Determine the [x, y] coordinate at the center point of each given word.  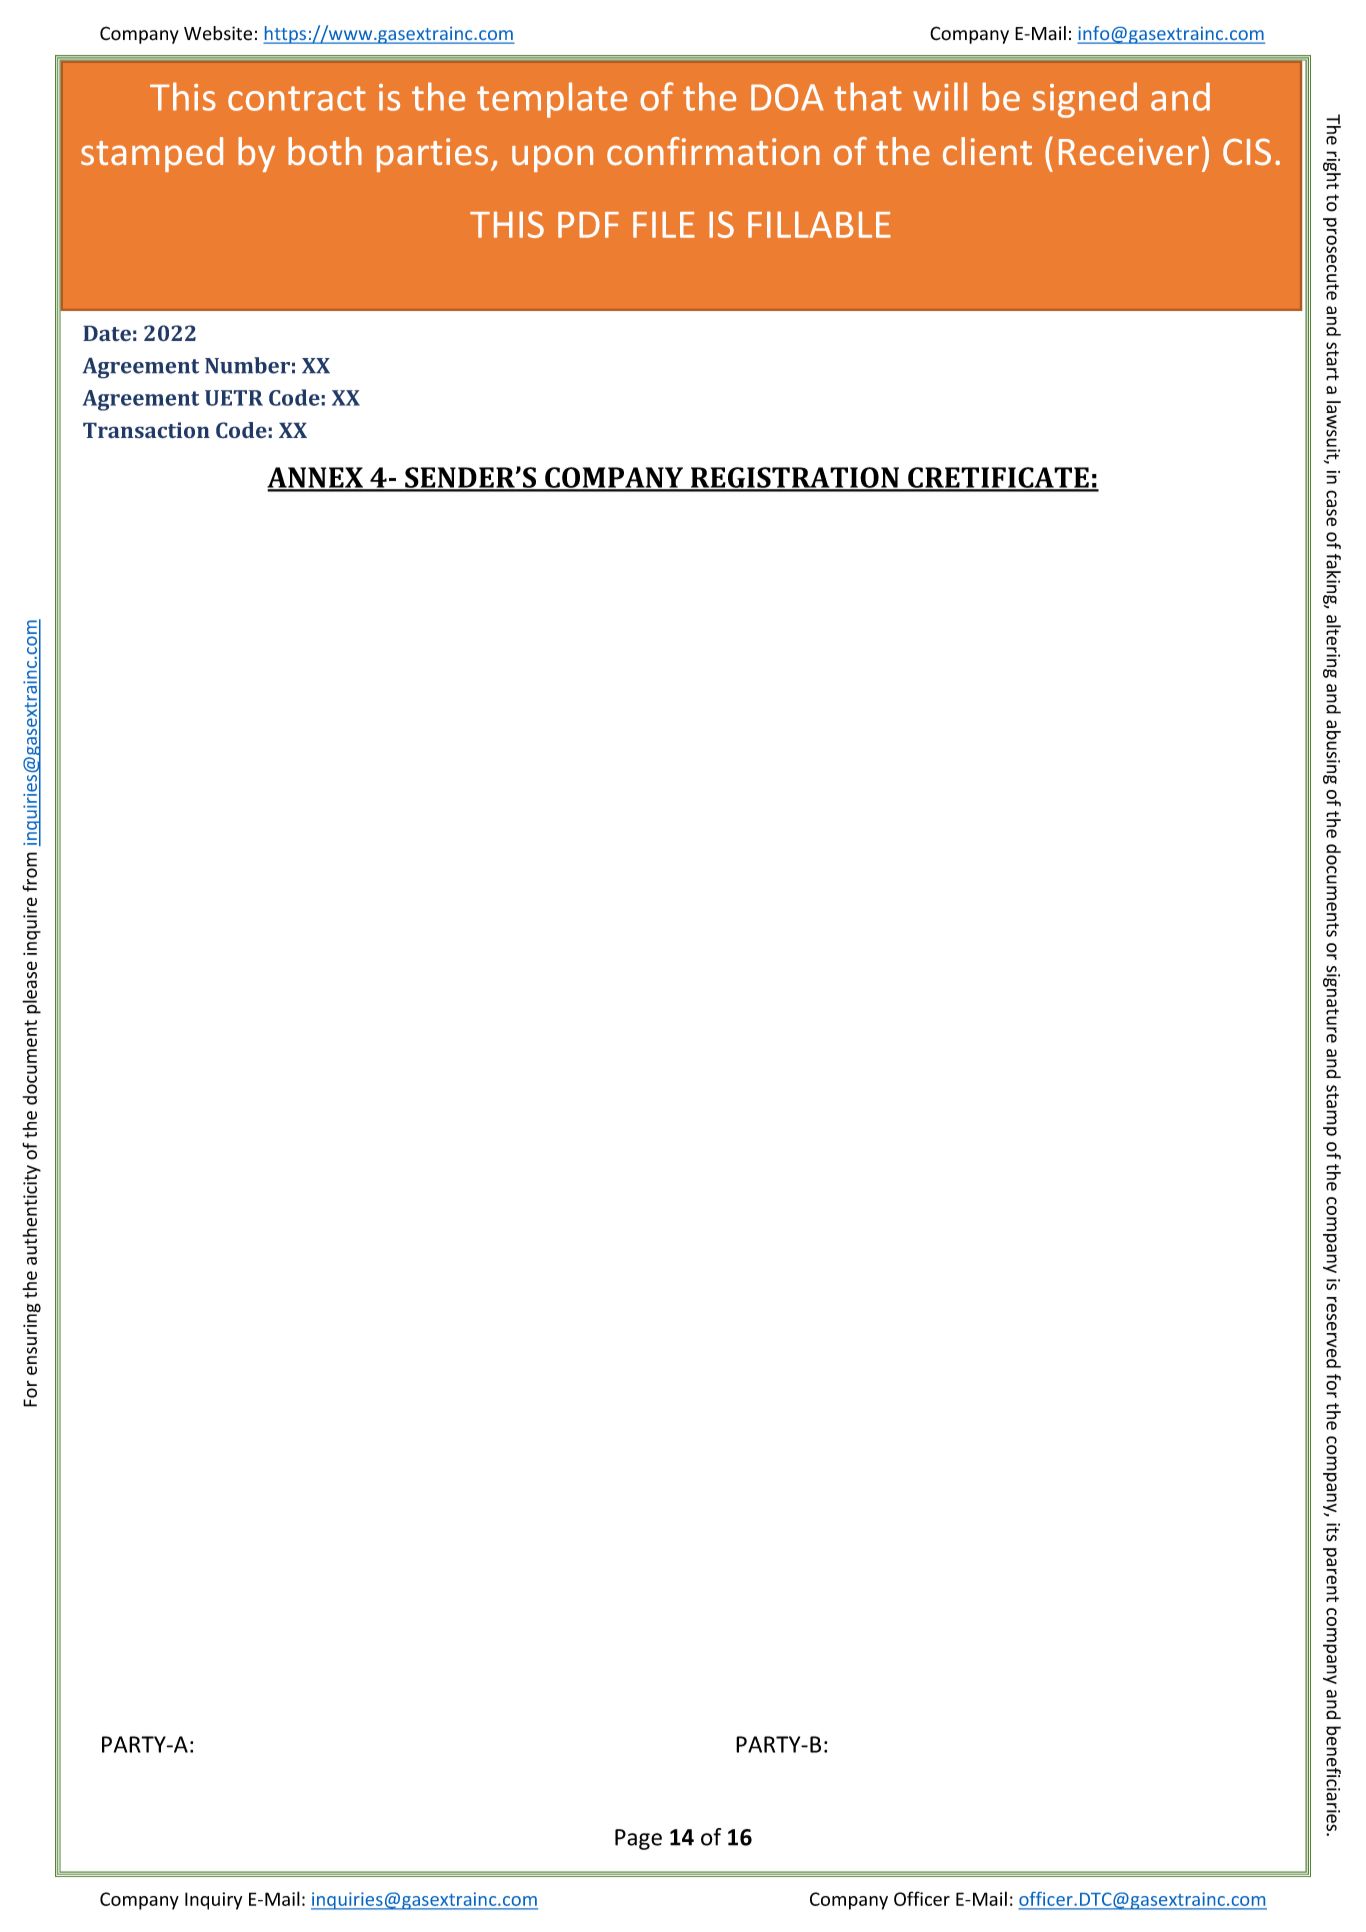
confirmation [713, 151]
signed [1085, 100]
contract [297, 98]
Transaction [146, 430]
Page [638, 1839]
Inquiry [213, 1901]
